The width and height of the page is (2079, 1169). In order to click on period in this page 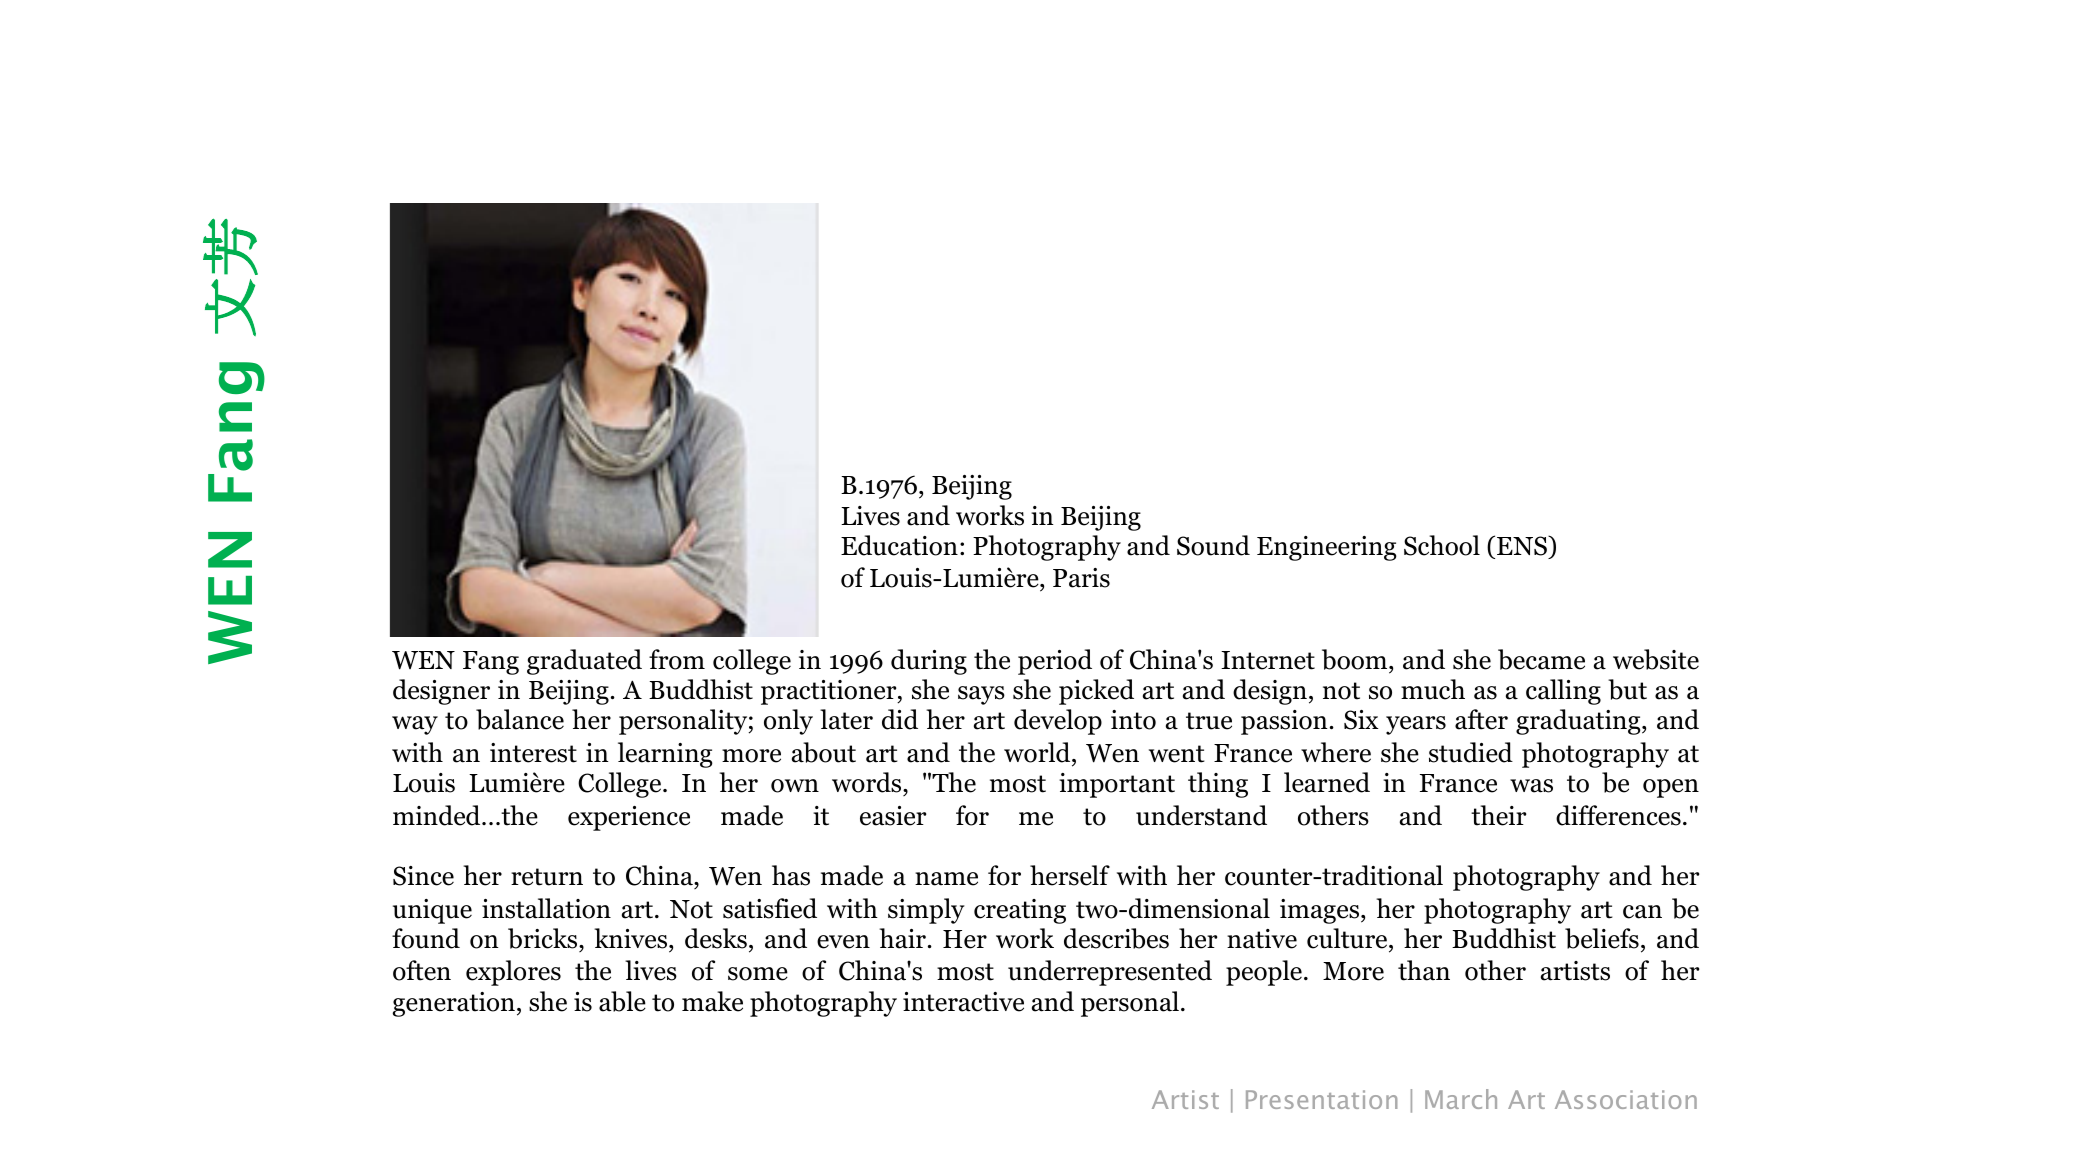, I will do `click(1055, 662)`.
